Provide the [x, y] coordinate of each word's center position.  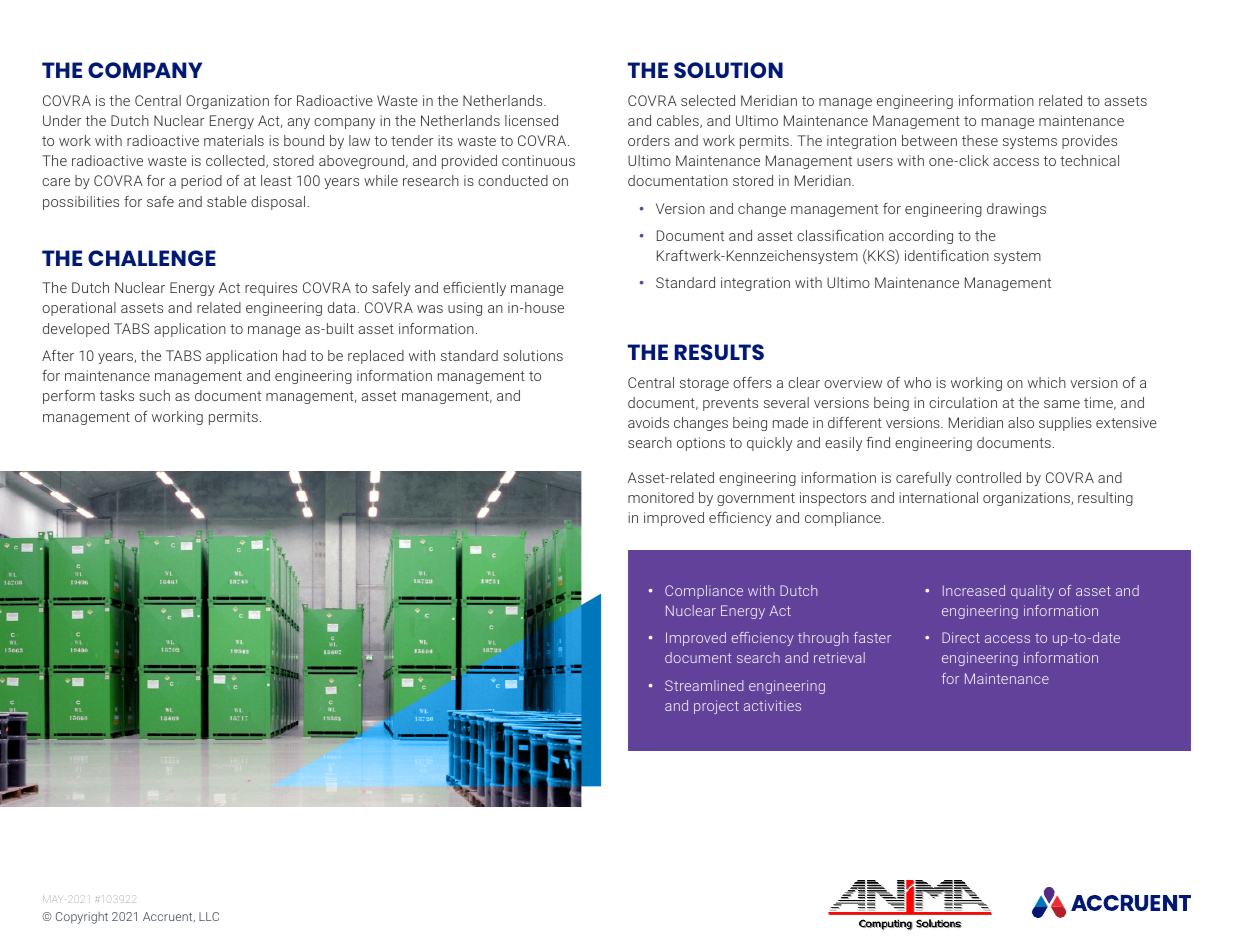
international [938, 497]
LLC [209, 916]
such [154, 395]
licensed [531, 120]
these [980, 140]
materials [234, 140]
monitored [661, 497]
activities [772, 705]
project [716, 707]
